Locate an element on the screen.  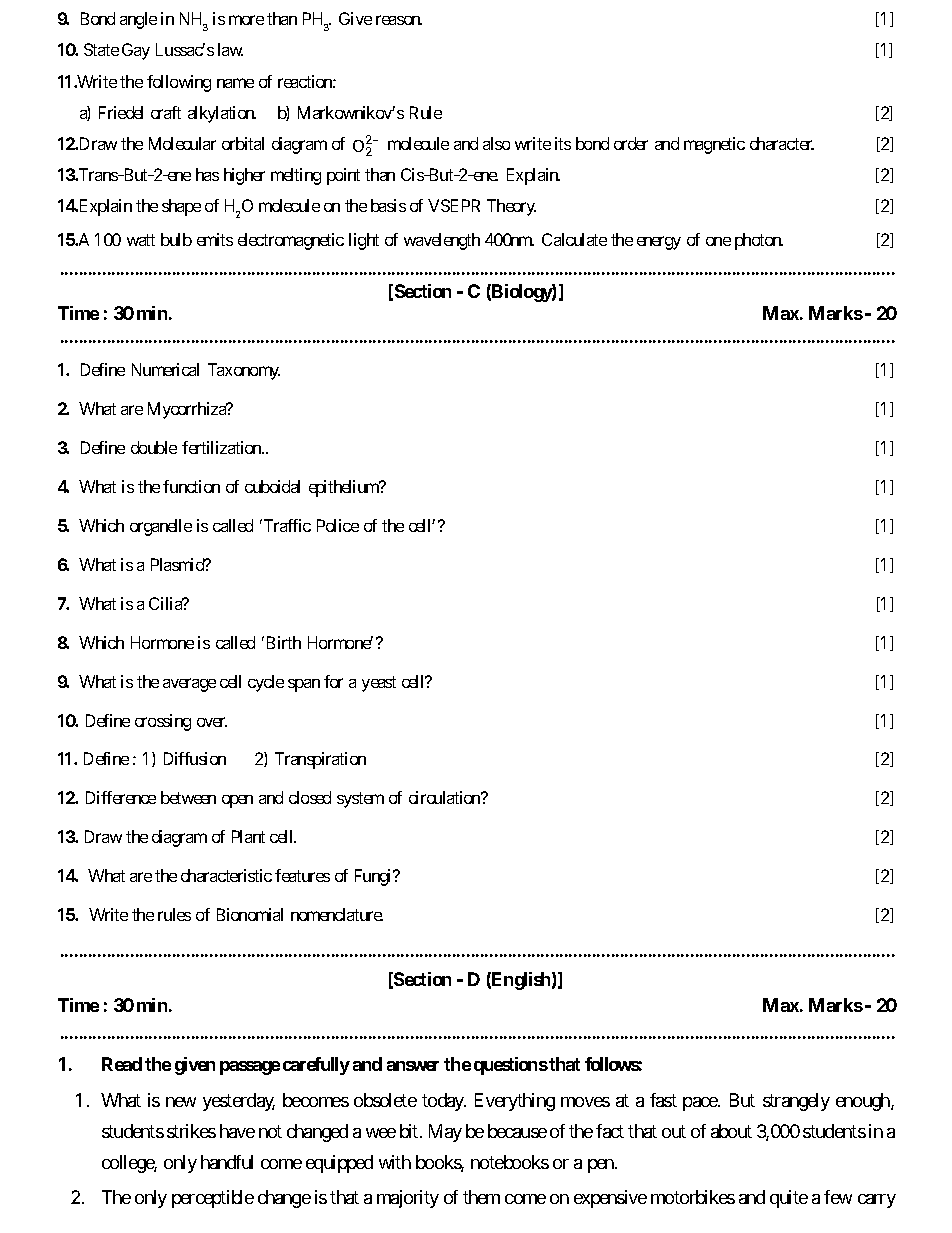
also is located at coordinates (496, 143).
